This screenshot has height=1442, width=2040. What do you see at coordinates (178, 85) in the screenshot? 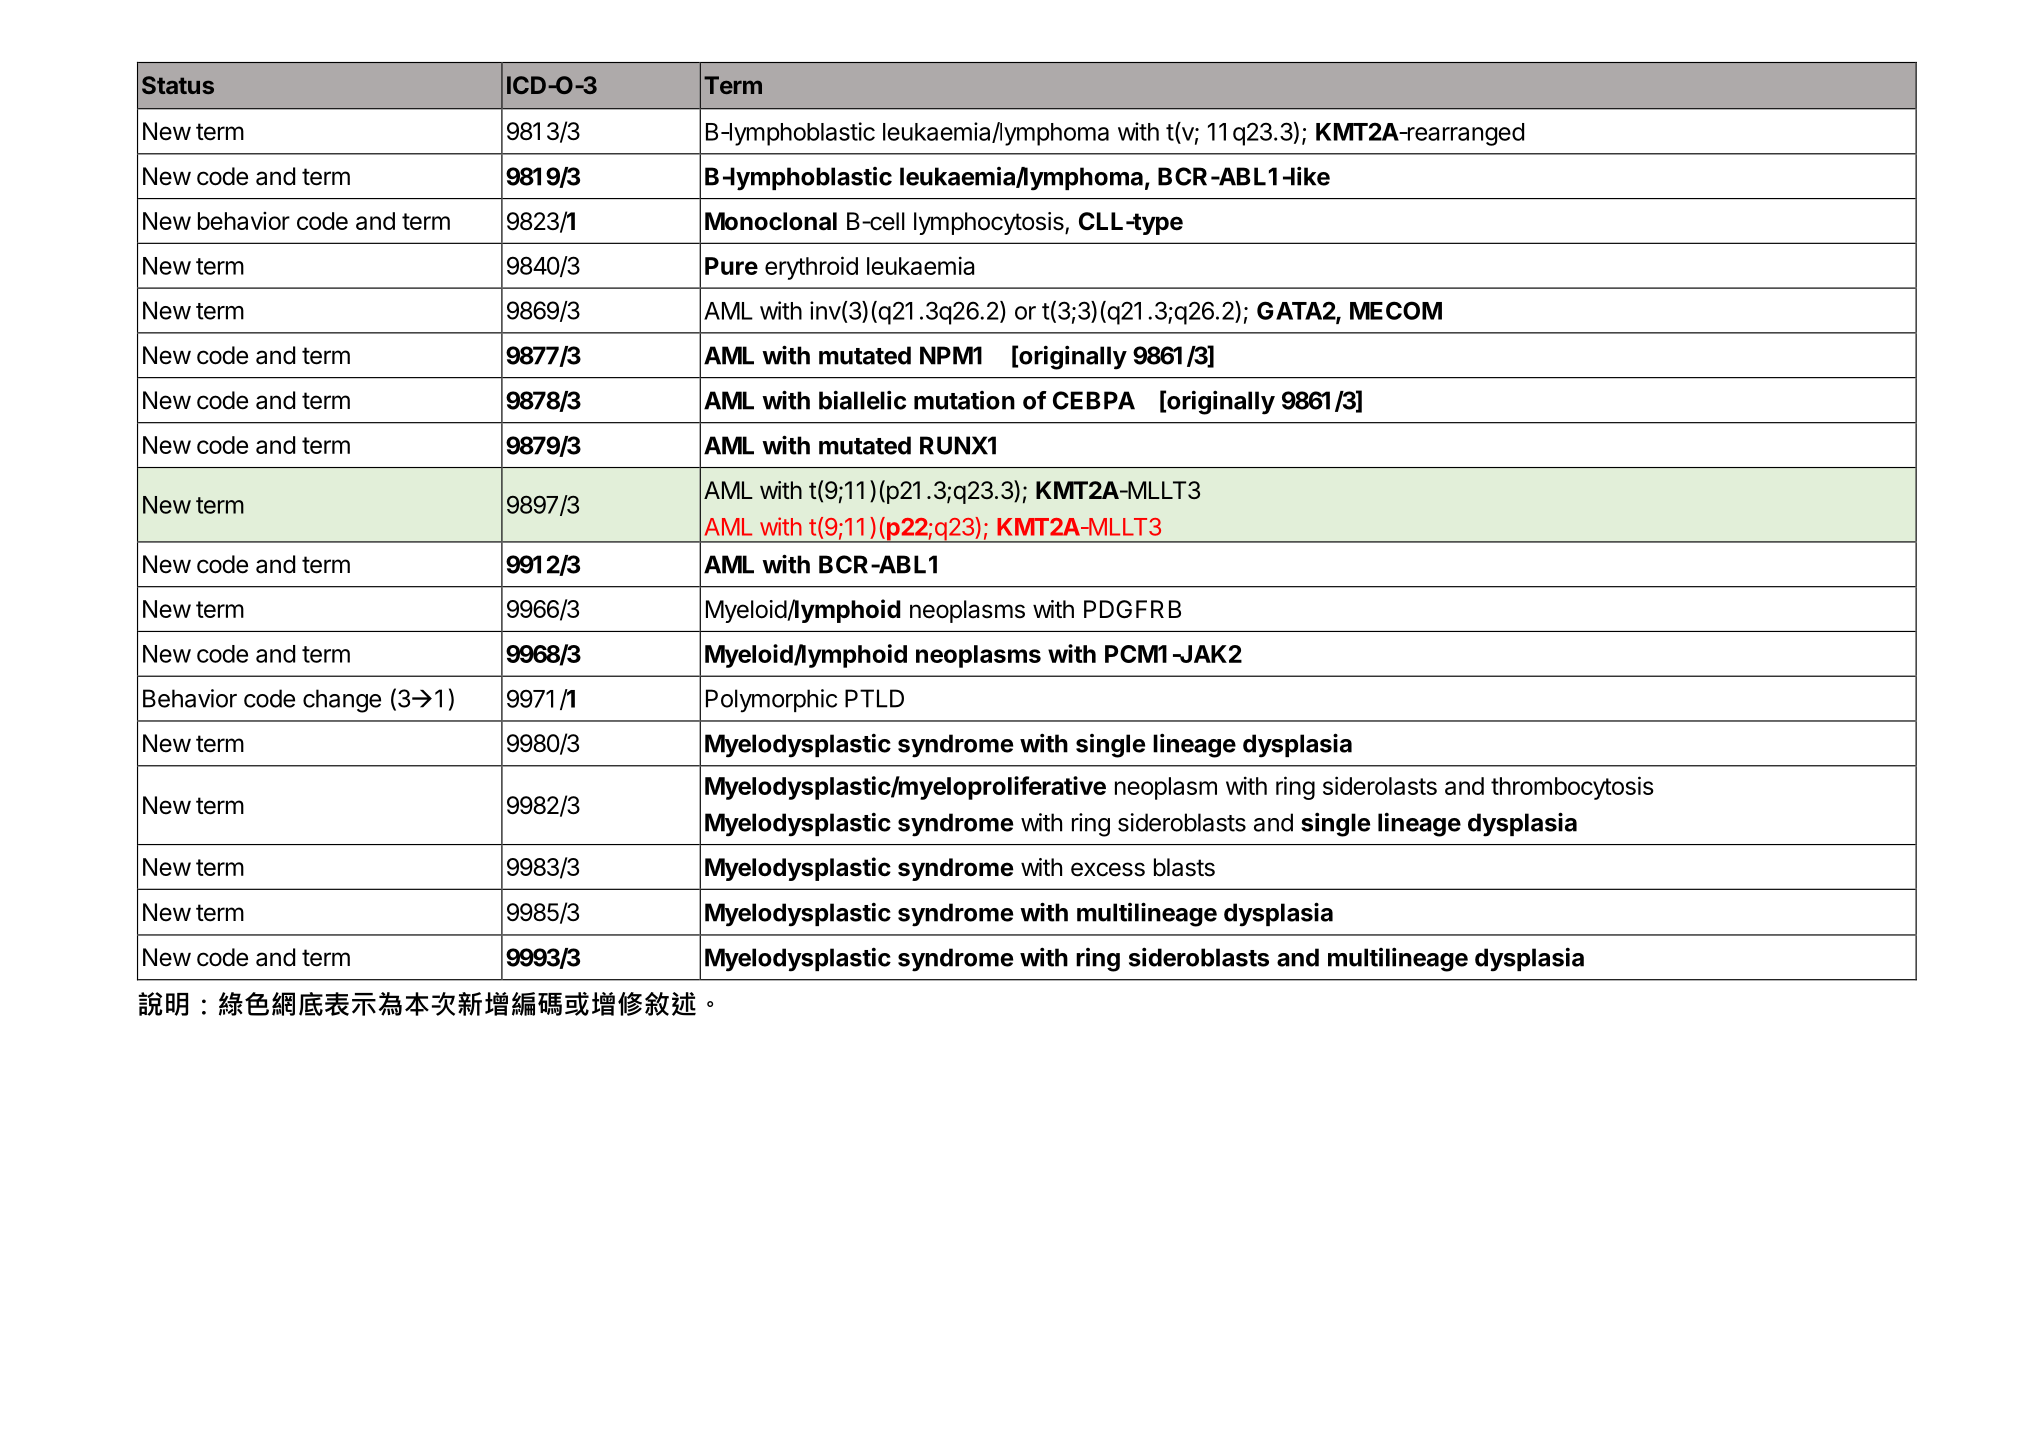
I see `Status` at bounding box center [178, 85].
